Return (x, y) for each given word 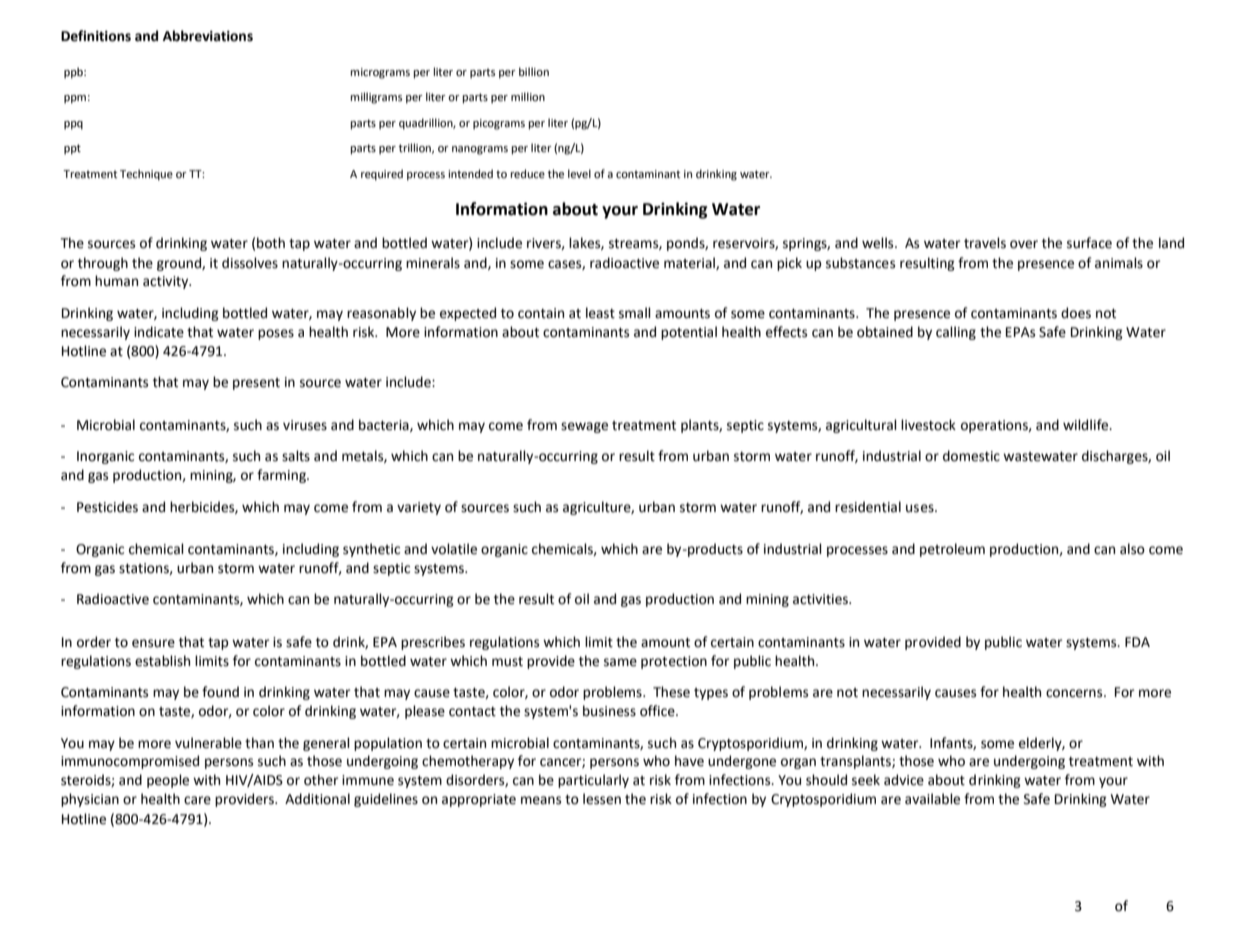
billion (534, 72)
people (168, 781)
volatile (454, 549)
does (1076, 313)
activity (167, 282)
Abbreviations (208, 36)
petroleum (952, 550)
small (635, 313)
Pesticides (107, 507)
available (932, 799)
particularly (593, 781)
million (528, 96)
